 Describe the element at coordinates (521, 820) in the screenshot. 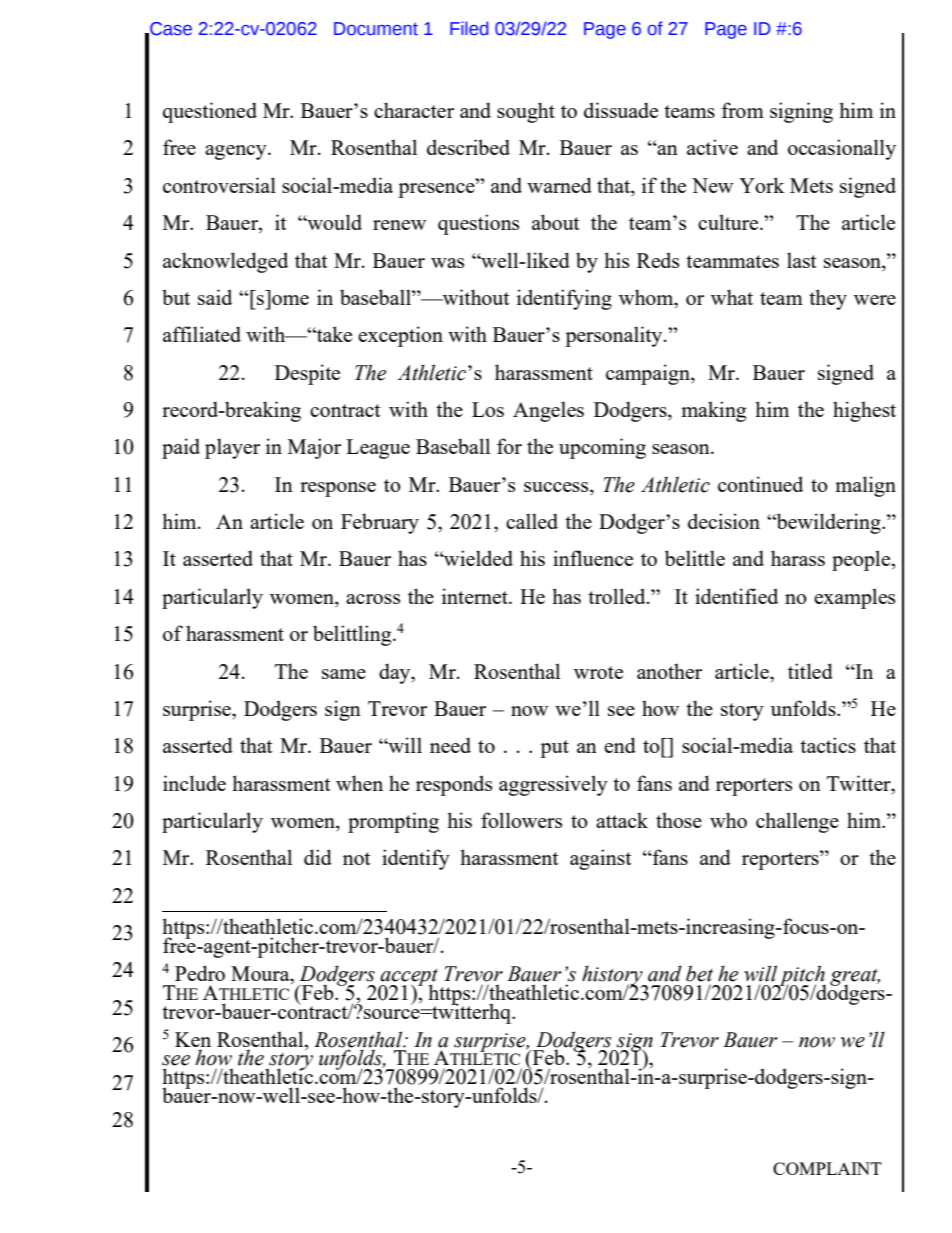

I see `followers` at that location.
